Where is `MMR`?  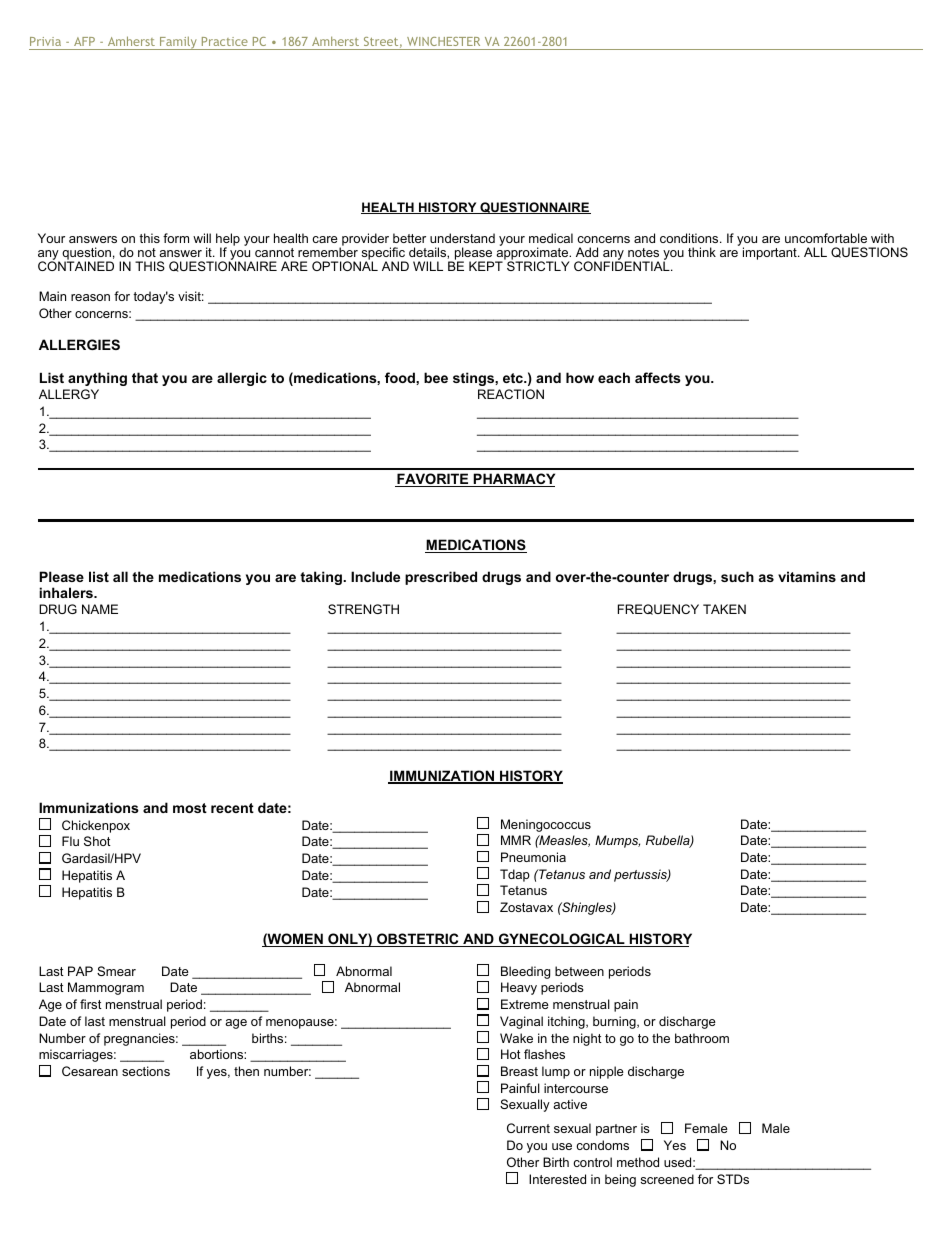
MMR is located at coordinates (516, 840).
